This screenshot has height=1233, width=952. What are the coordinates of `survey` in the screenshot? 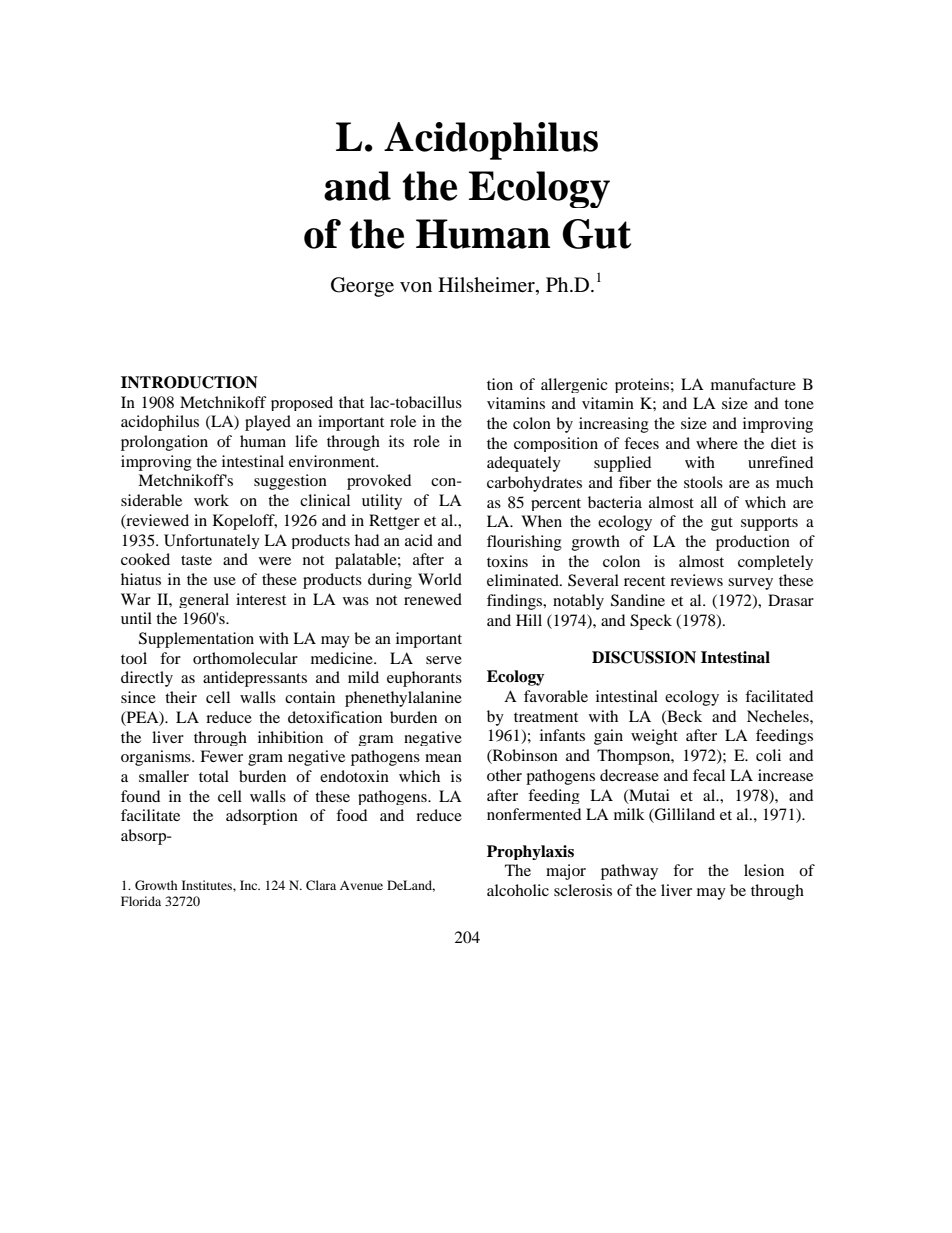 It's located at (750, 584).
